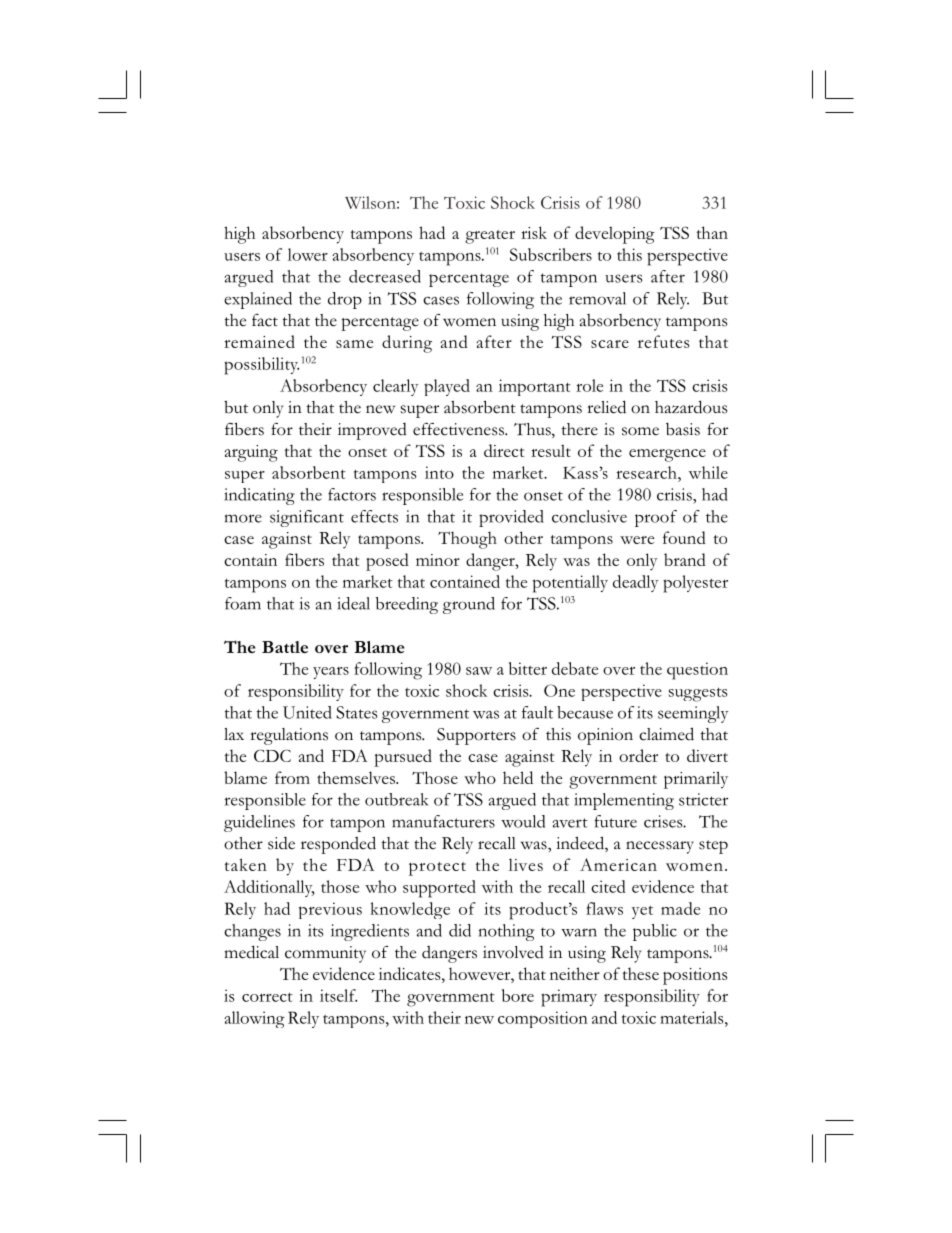 The image size is (952, 1233). I want to click on lower, so click(308, 254).
